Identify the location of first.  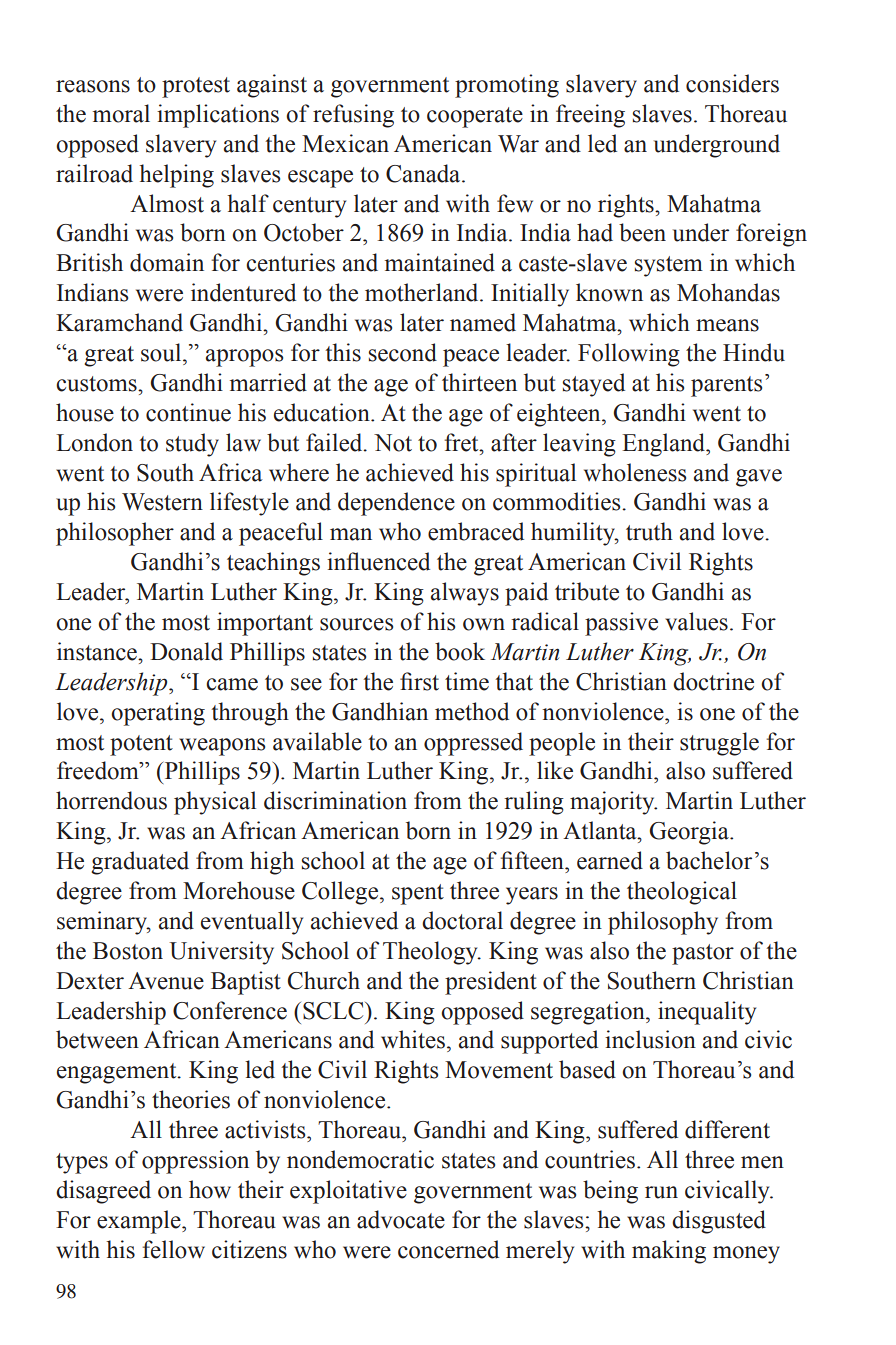
(419, 681).
